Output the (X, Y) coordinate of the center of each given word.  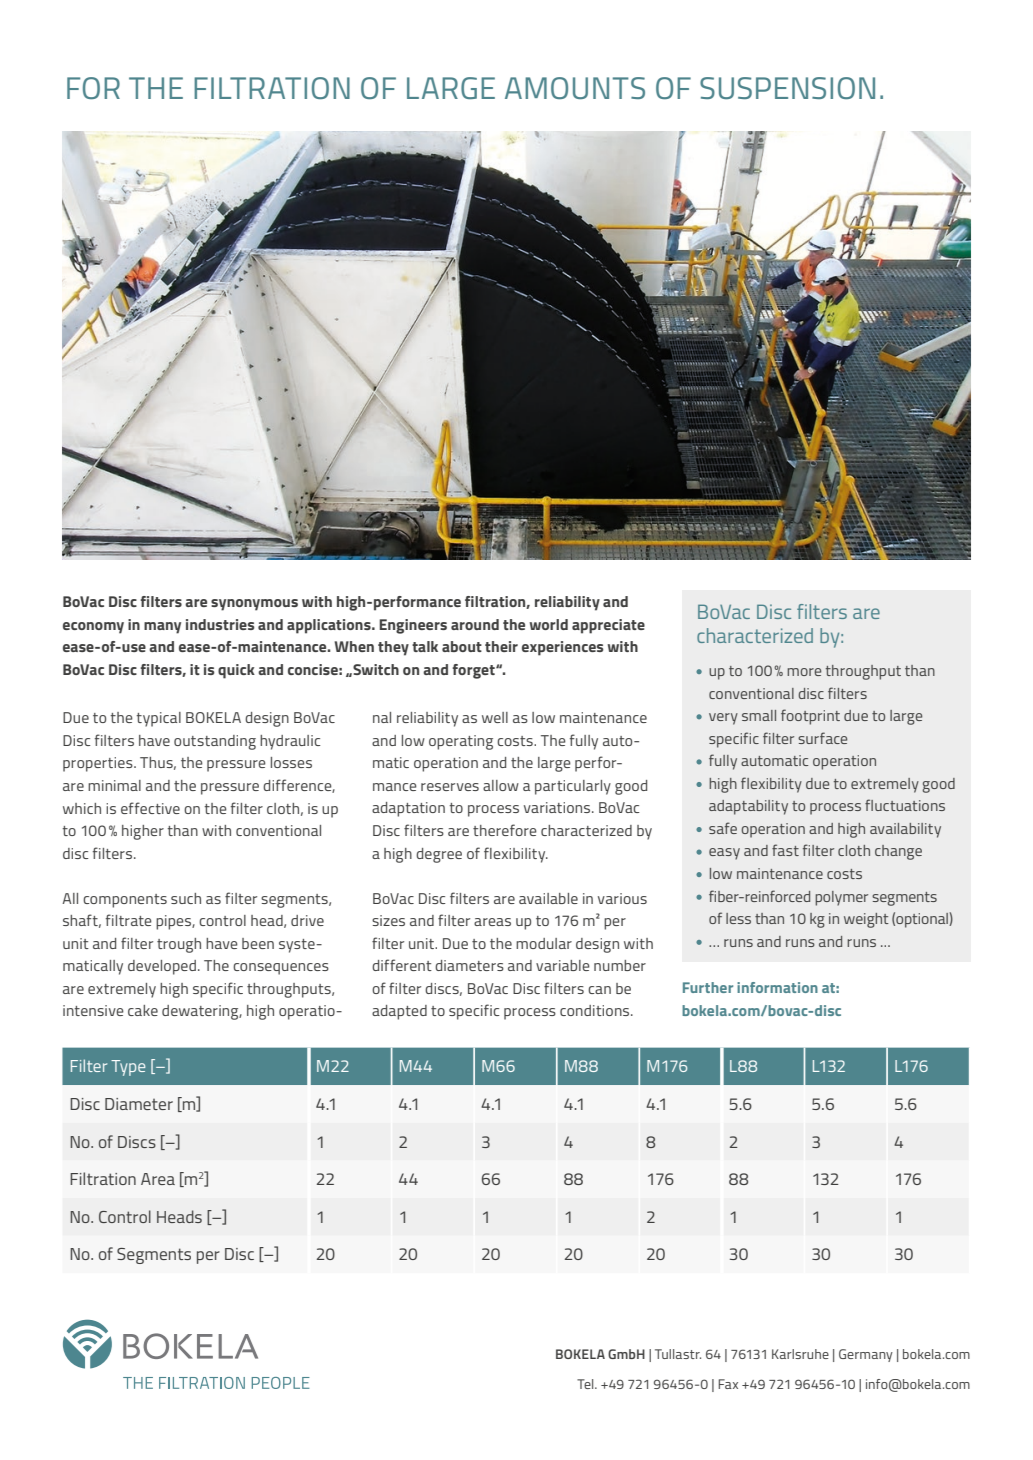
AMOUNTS (575, 88)
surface (822, 738)
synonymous (254, 605)
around (475, 624)
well (495, 717)
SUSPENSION (787, 88)
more (804, 672)
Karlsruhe (800, 1354)
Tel (586, 1384)
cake (143, 1010)
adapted (399, 1012)
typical (158, 719)
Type (128, 1068)
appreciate (608, 626)
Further (708, 987)
